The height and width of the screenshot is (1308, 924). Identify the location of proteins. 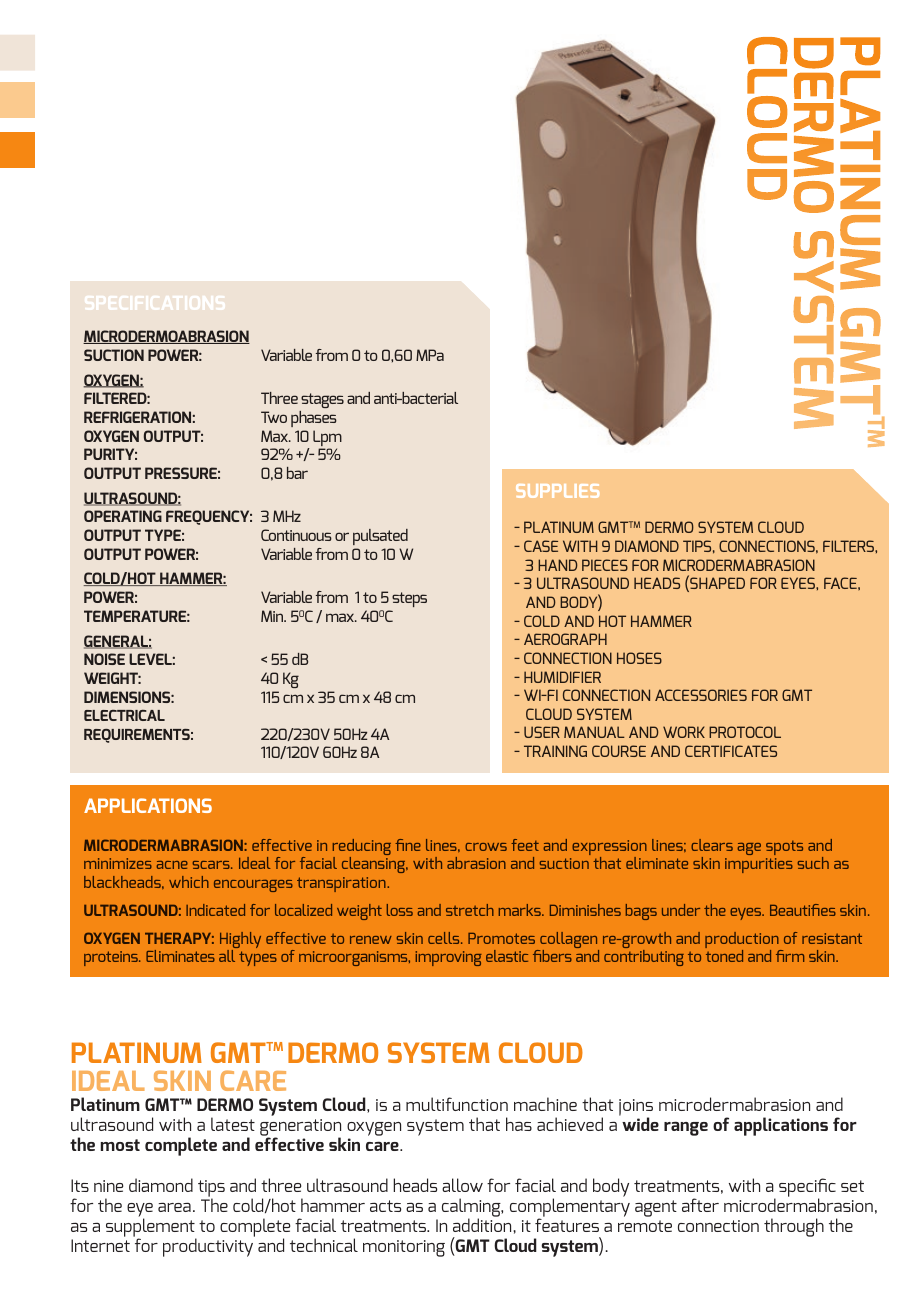
(112, 958).
